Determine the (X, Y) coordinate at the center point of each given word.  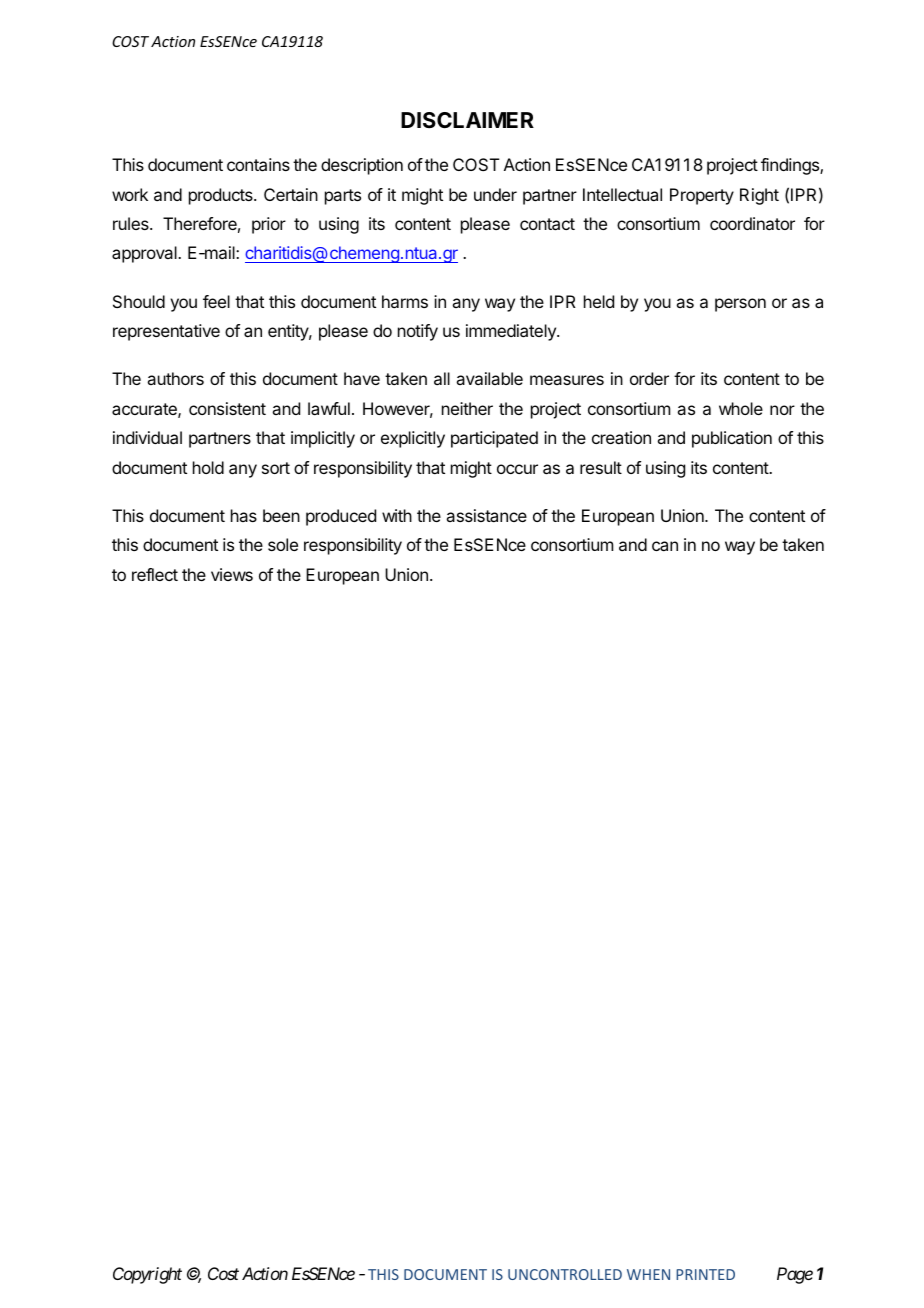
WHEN (648, 1274)
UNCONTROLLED (565, 1274)
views (232, 574)
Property (702, 196)
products (222, 196)
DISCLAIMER (467, 120)
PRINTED (705, 1274)
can (665, 546)
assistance (486, 515)
